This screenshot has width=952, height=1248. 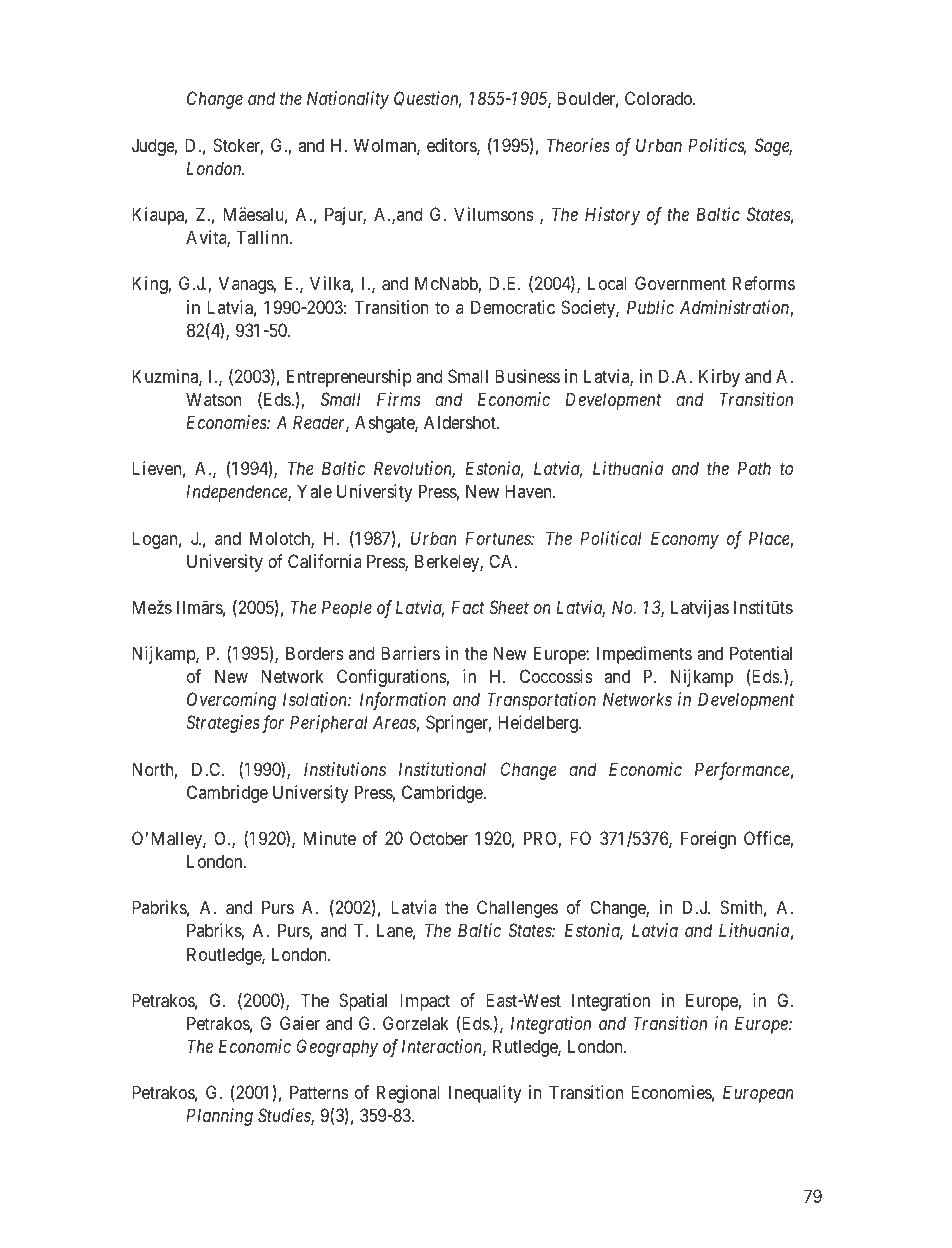 I want to click on Heidelberg, so click(x=539, y=724).
